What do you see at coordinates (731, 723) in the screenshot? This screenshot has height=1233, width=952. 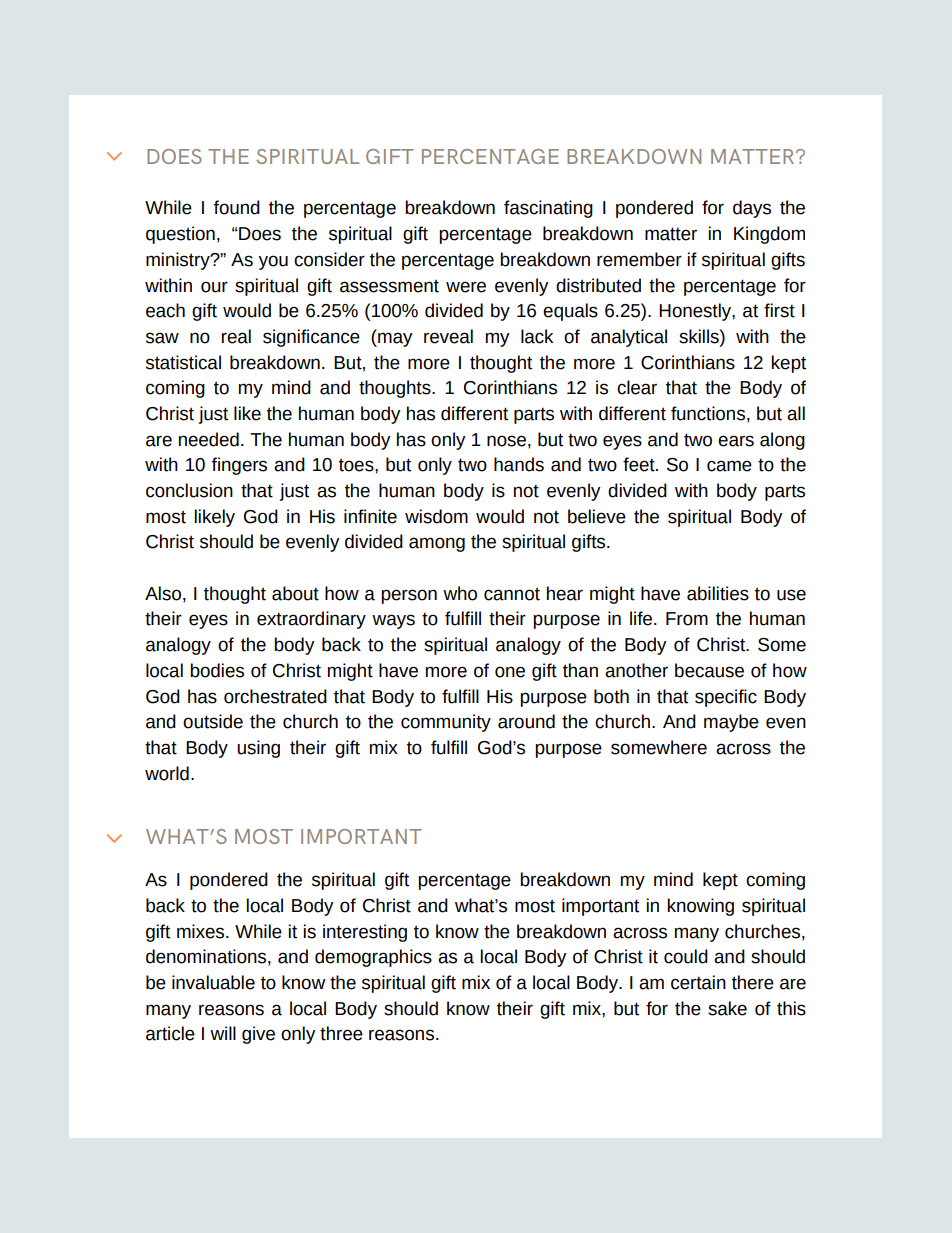 I see `maybe` at bounding box center [731, 723].
